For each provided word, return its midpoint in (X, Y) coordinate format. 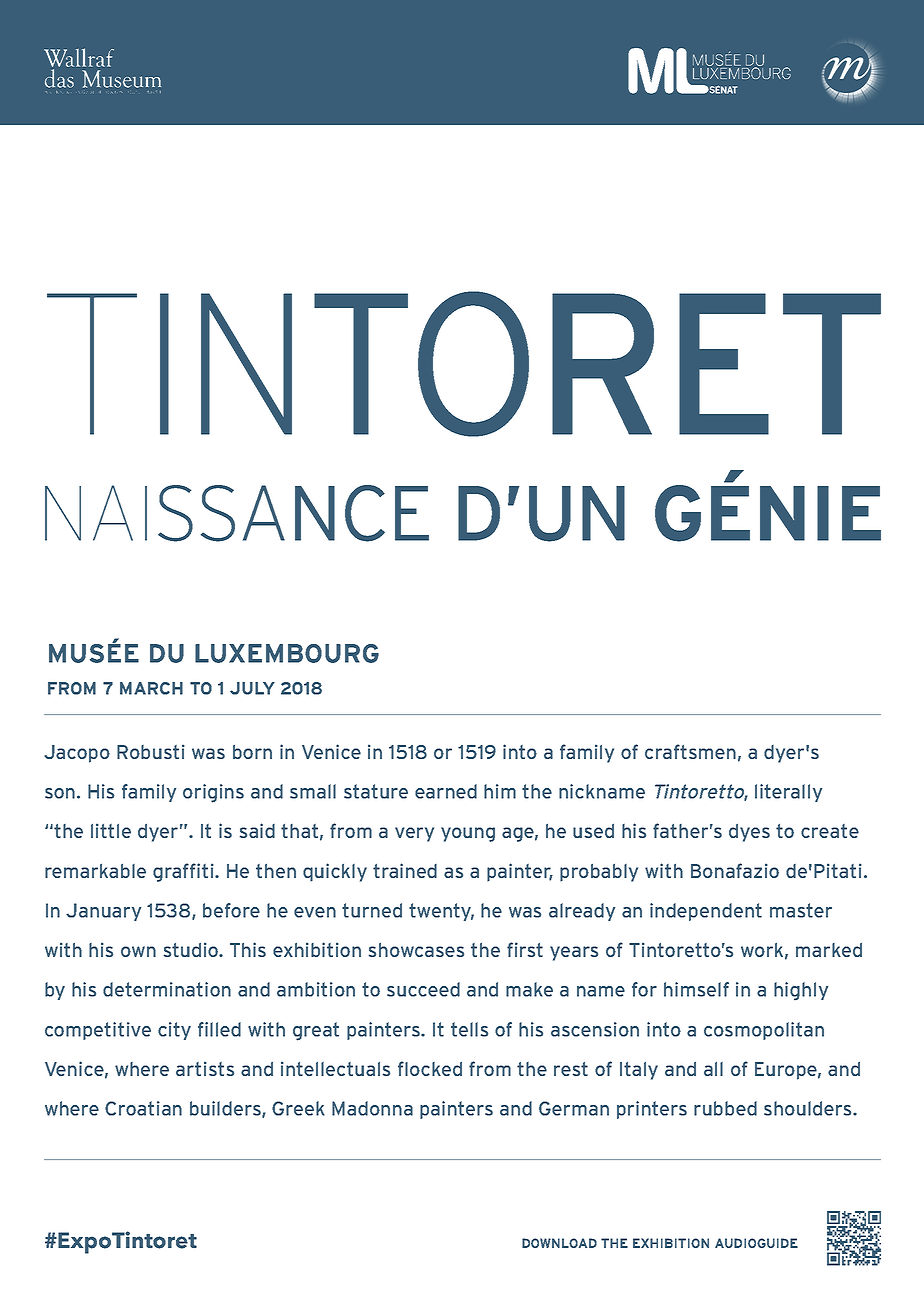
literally (788, 793)
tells (469, 1029)
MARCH (151, 688)
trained (405, 870)
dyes (749, 833)
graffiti (184, 872)
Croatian (143, 1108)
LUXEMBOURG (287, 653)
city (174, 1031)
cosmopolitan (764, 1031)
